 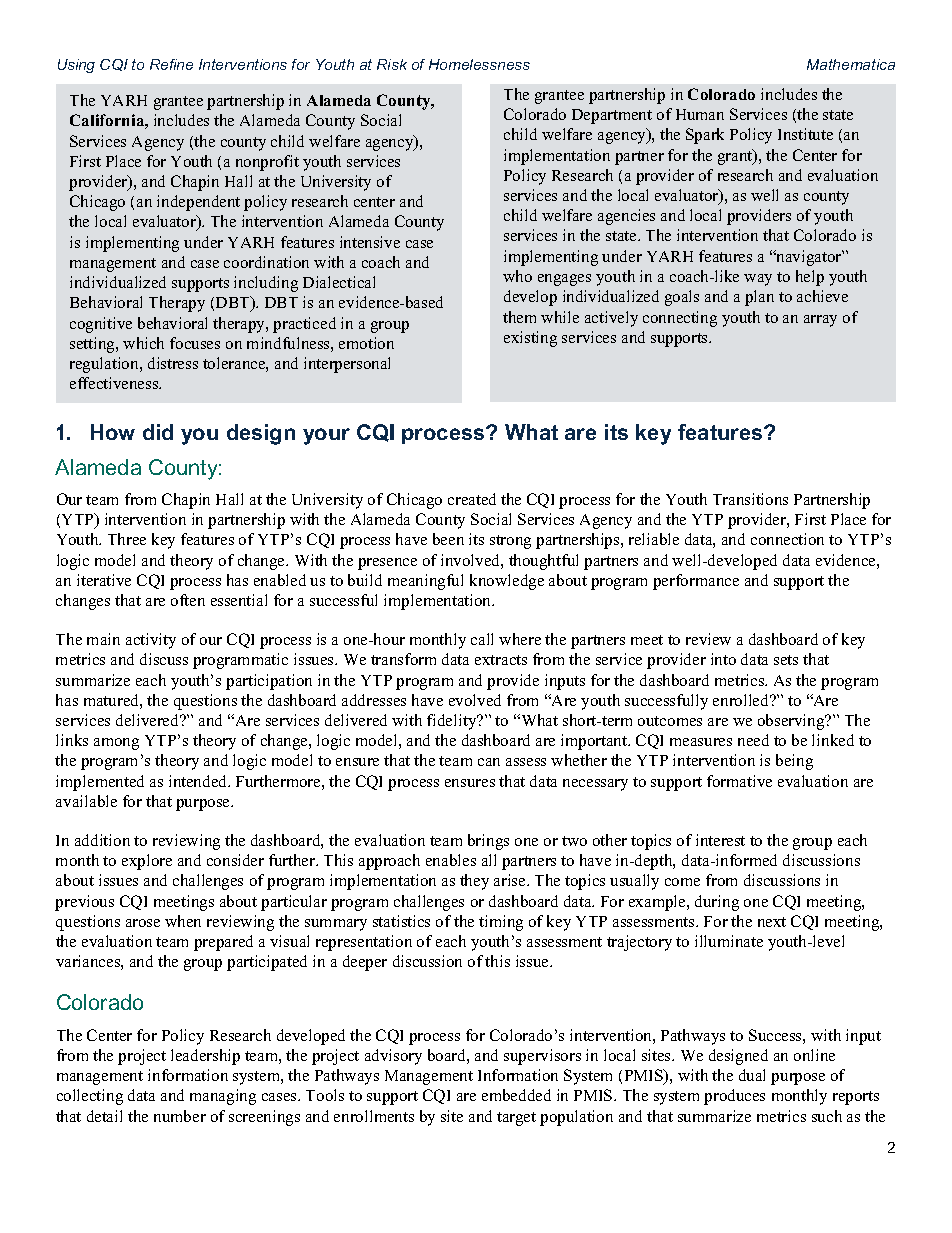 What do you see at coordinates (143, 343) in the screenshot?
I see `which` at bounding box center [143, 343].
